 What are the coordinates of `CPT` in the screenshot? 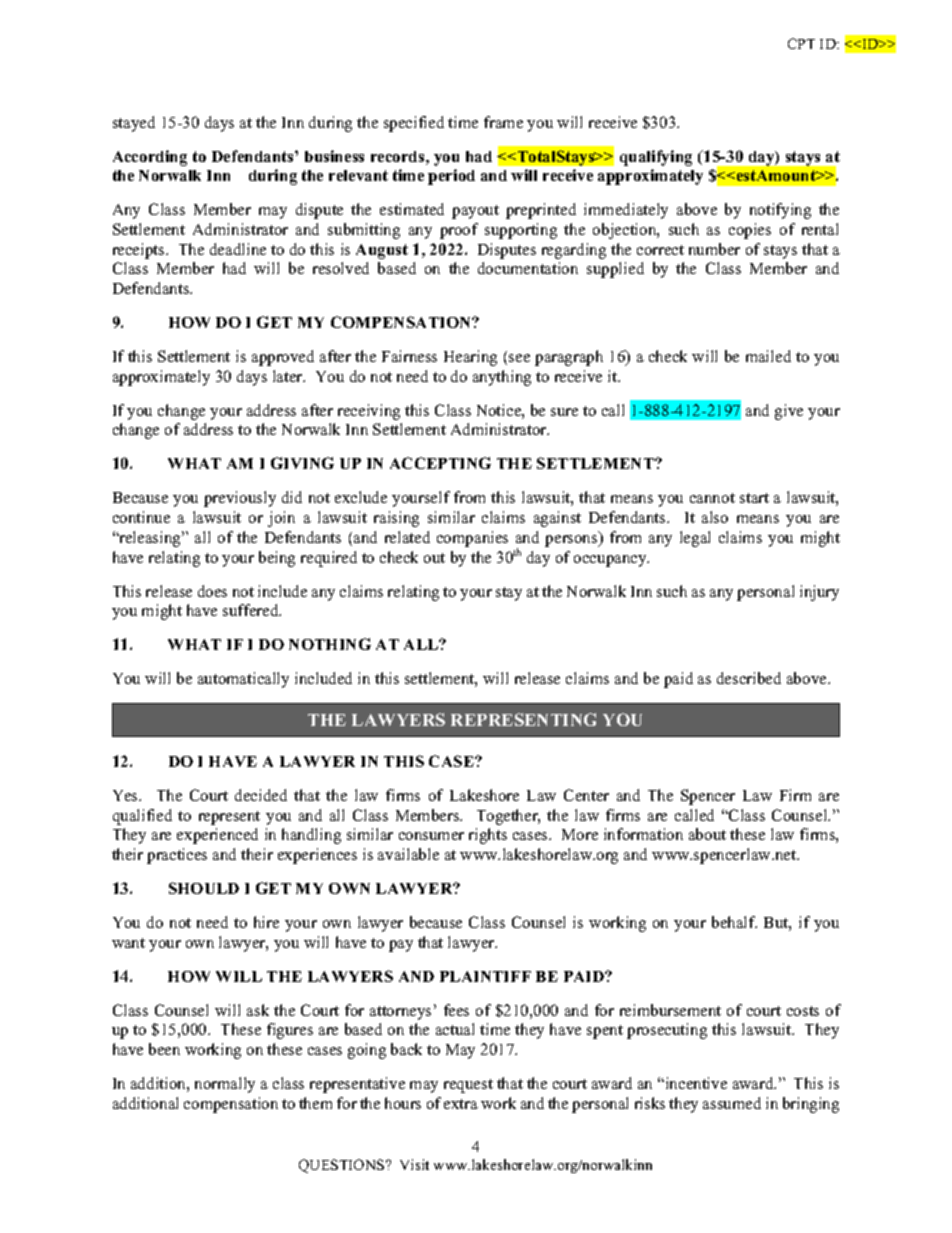 It's located at (801, 43).
